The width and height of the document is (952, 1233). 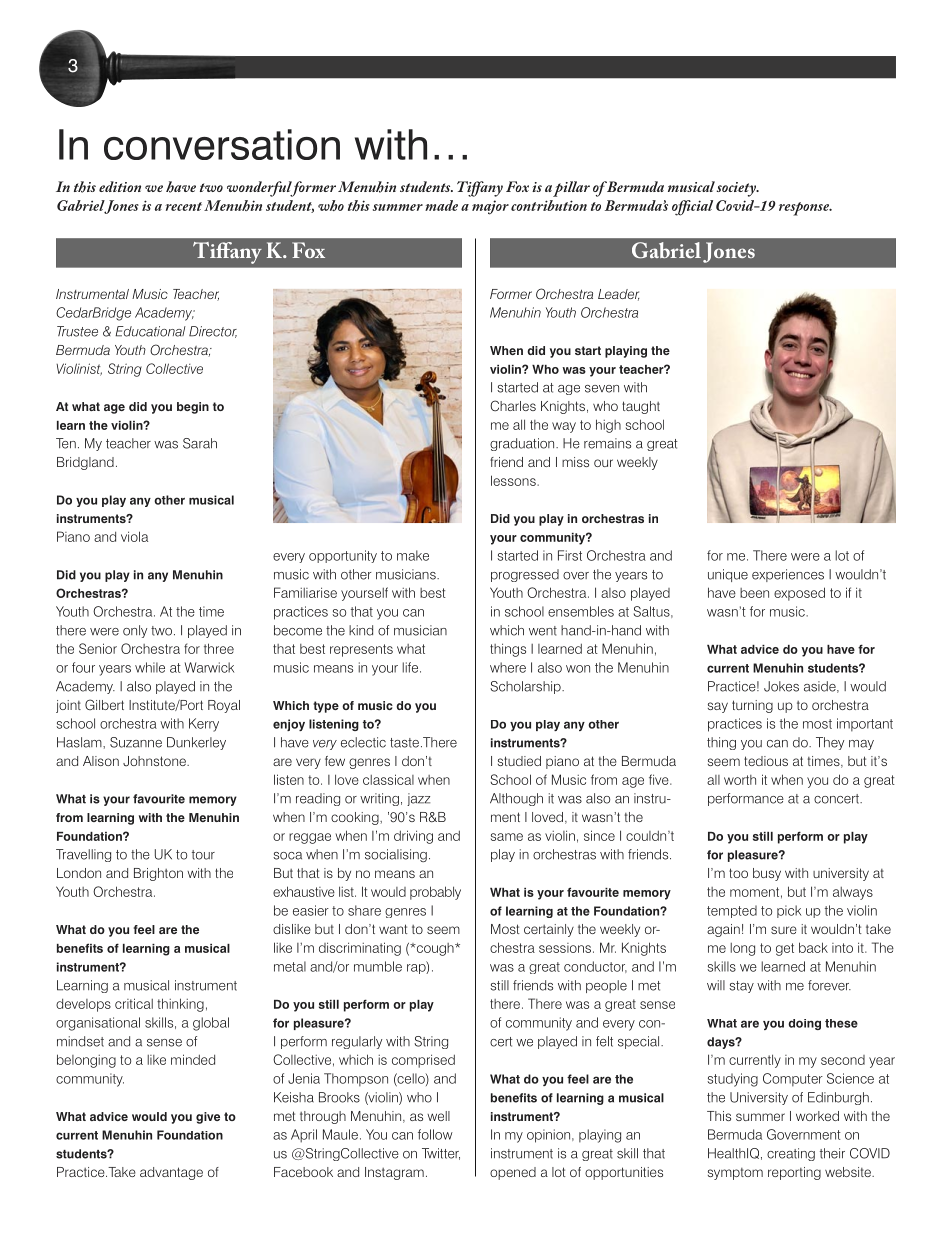 I want to click on viola, so click(x=134, y=536).
